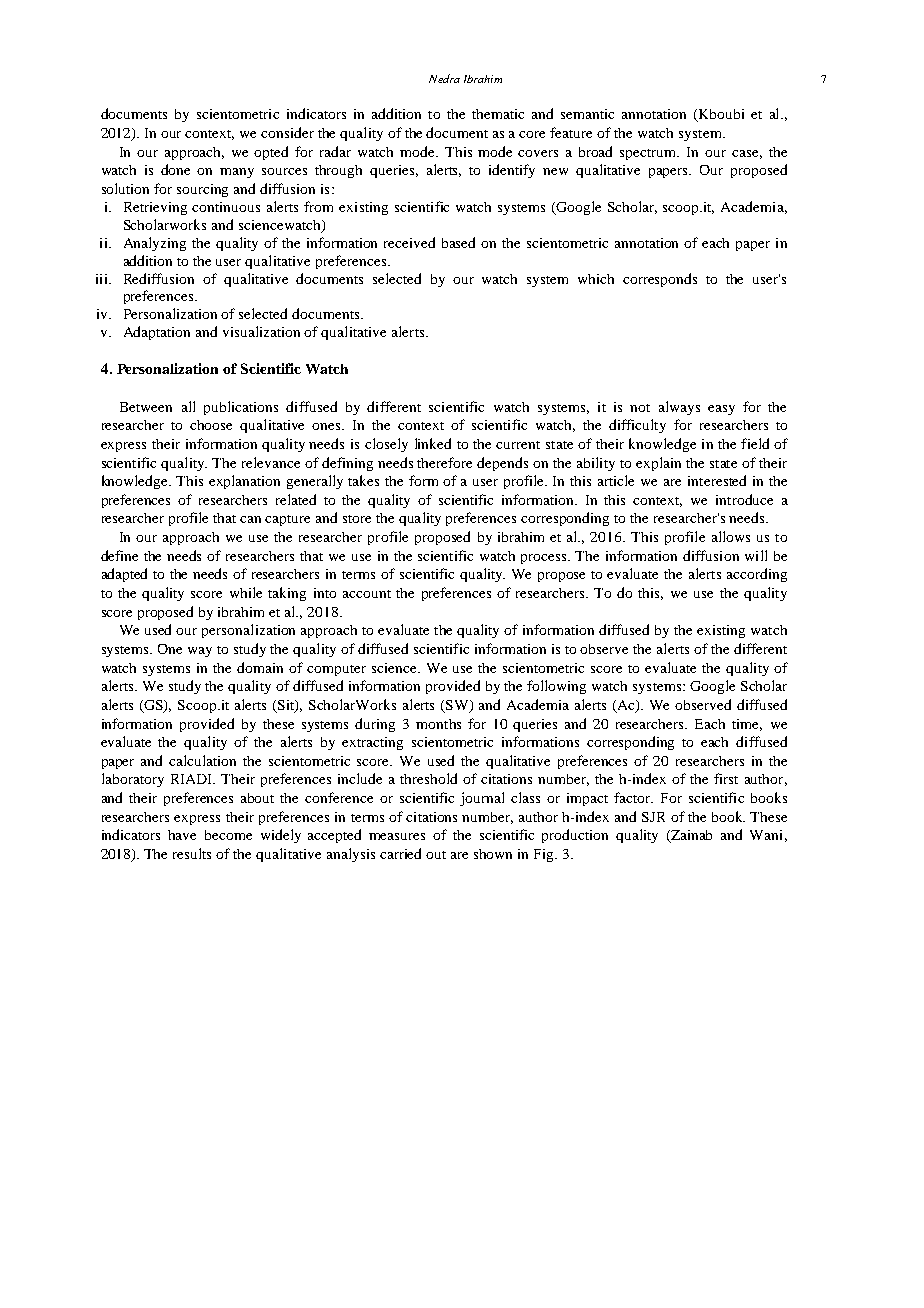 The width and height of the document is (924, 1308). What do you see at coordinates (367, 594) in the document?
I see `account` at bounding box center [367, 594].
